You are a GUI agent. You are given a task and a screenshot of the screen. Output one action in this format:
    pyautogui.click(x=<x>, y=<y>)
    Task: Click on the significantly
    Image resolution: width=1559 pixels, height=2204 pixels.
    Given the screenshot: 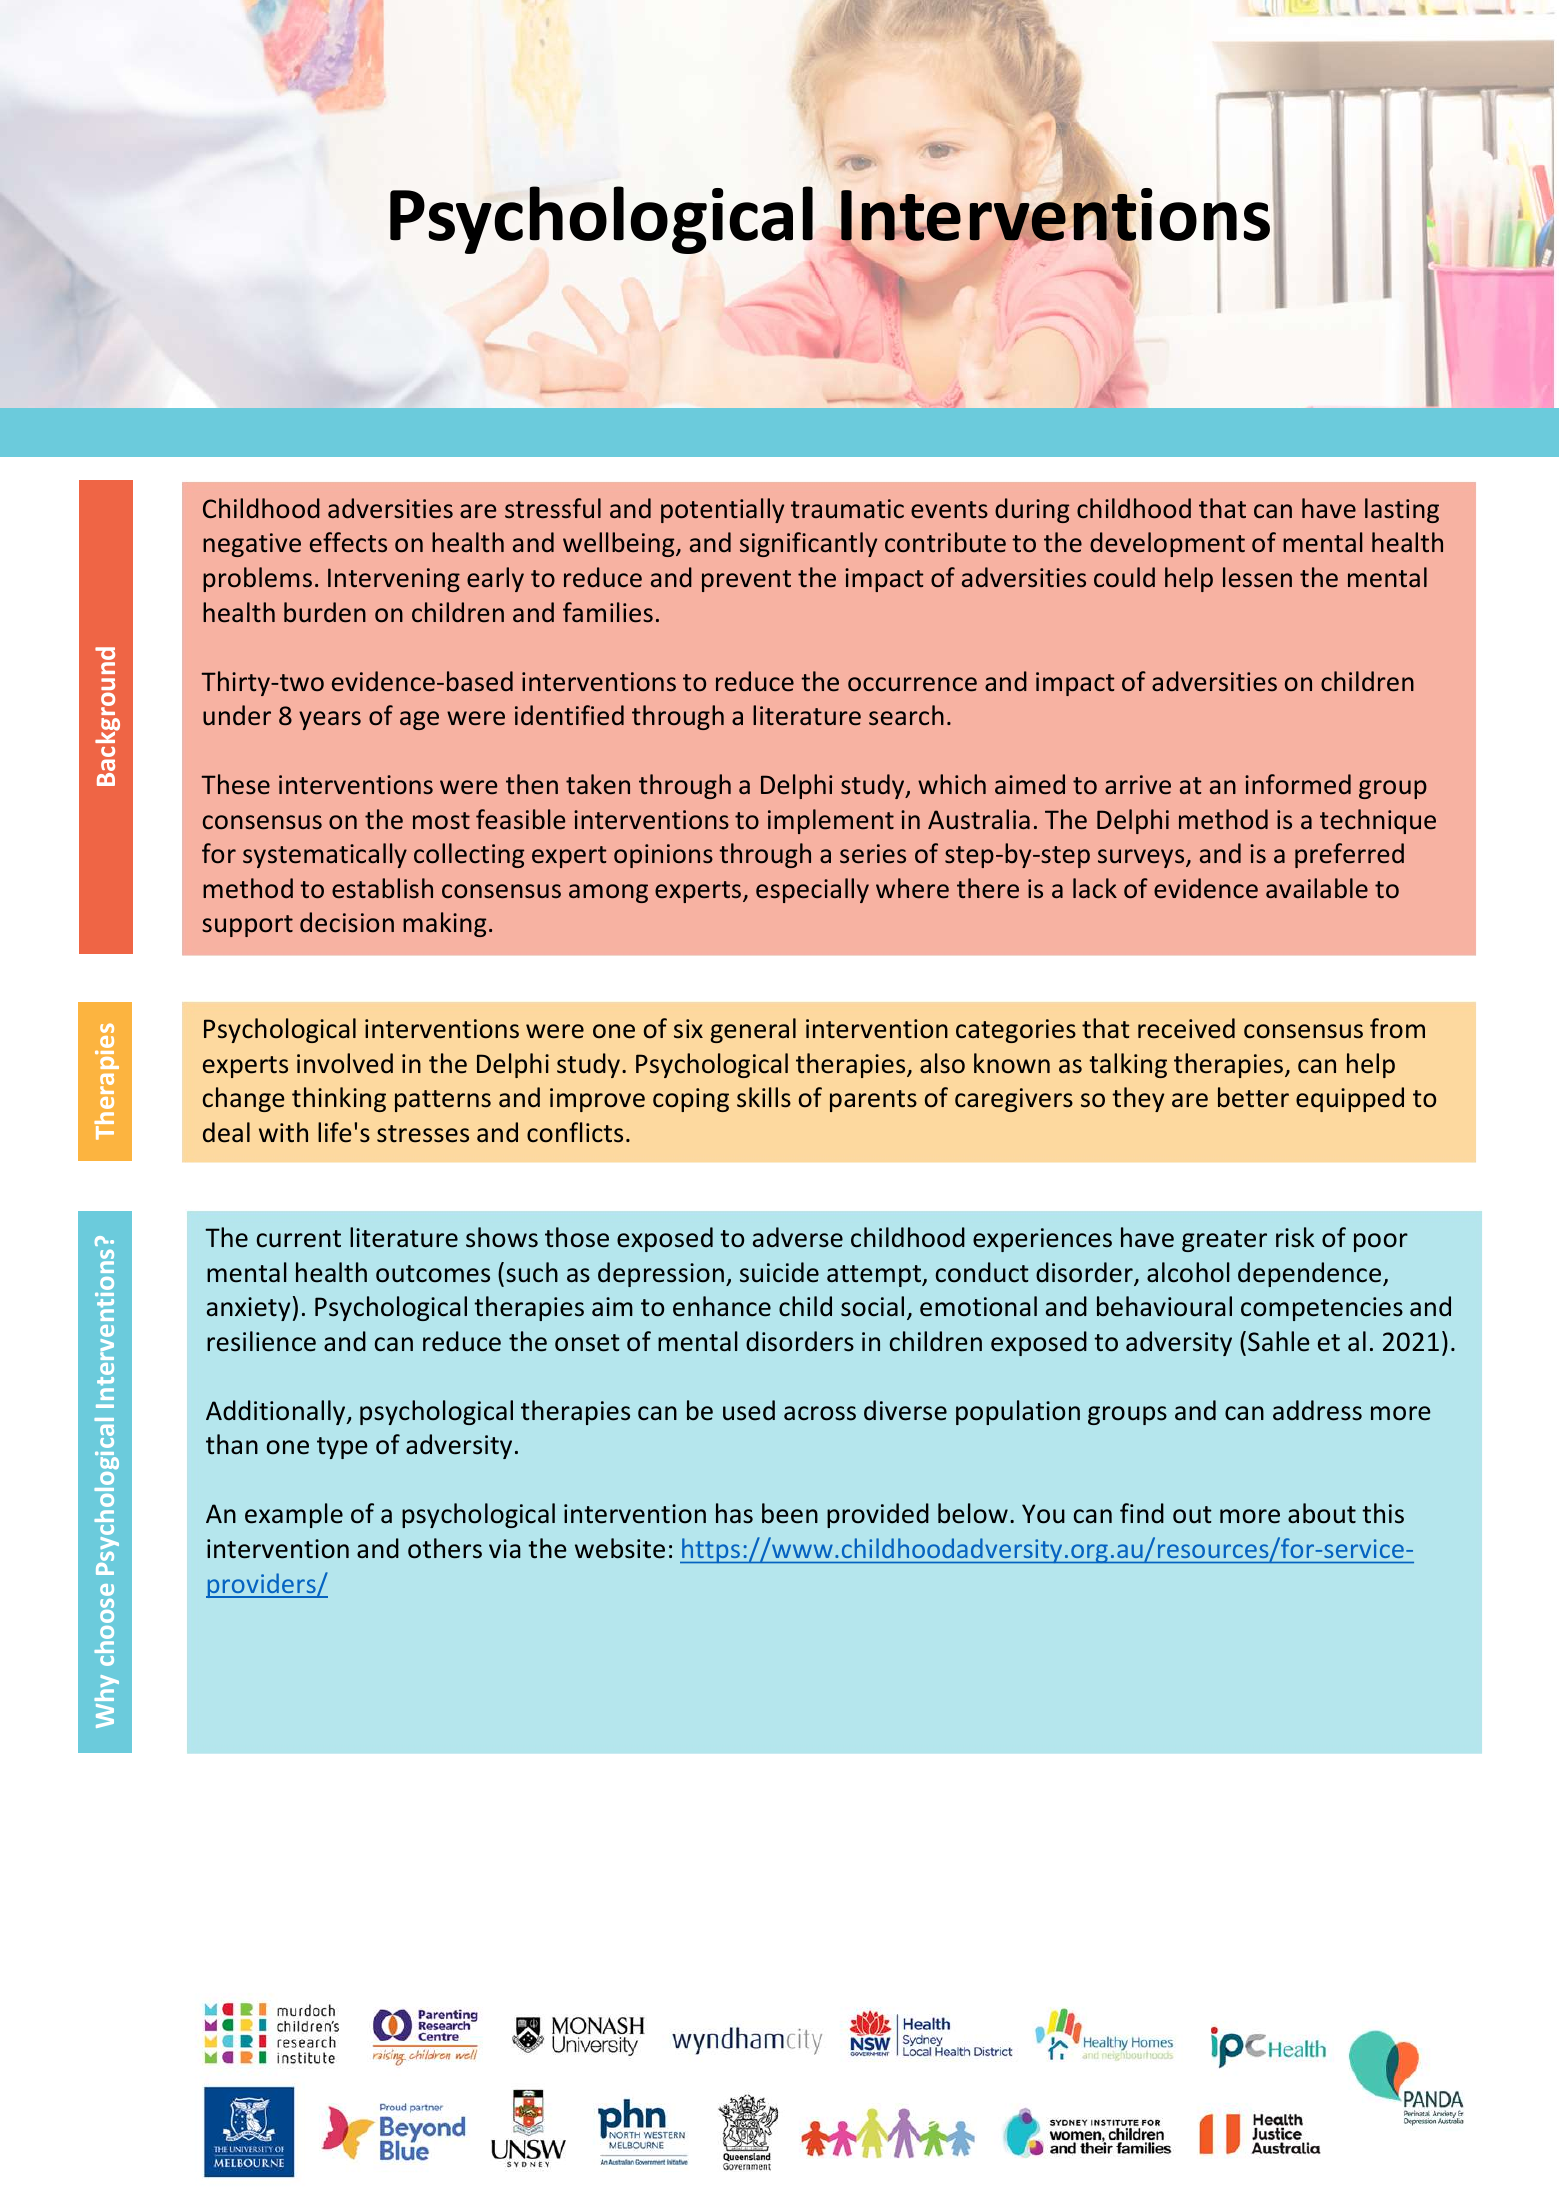 What is the action you would take?
    pyautogui.click(x=808, y=544)
